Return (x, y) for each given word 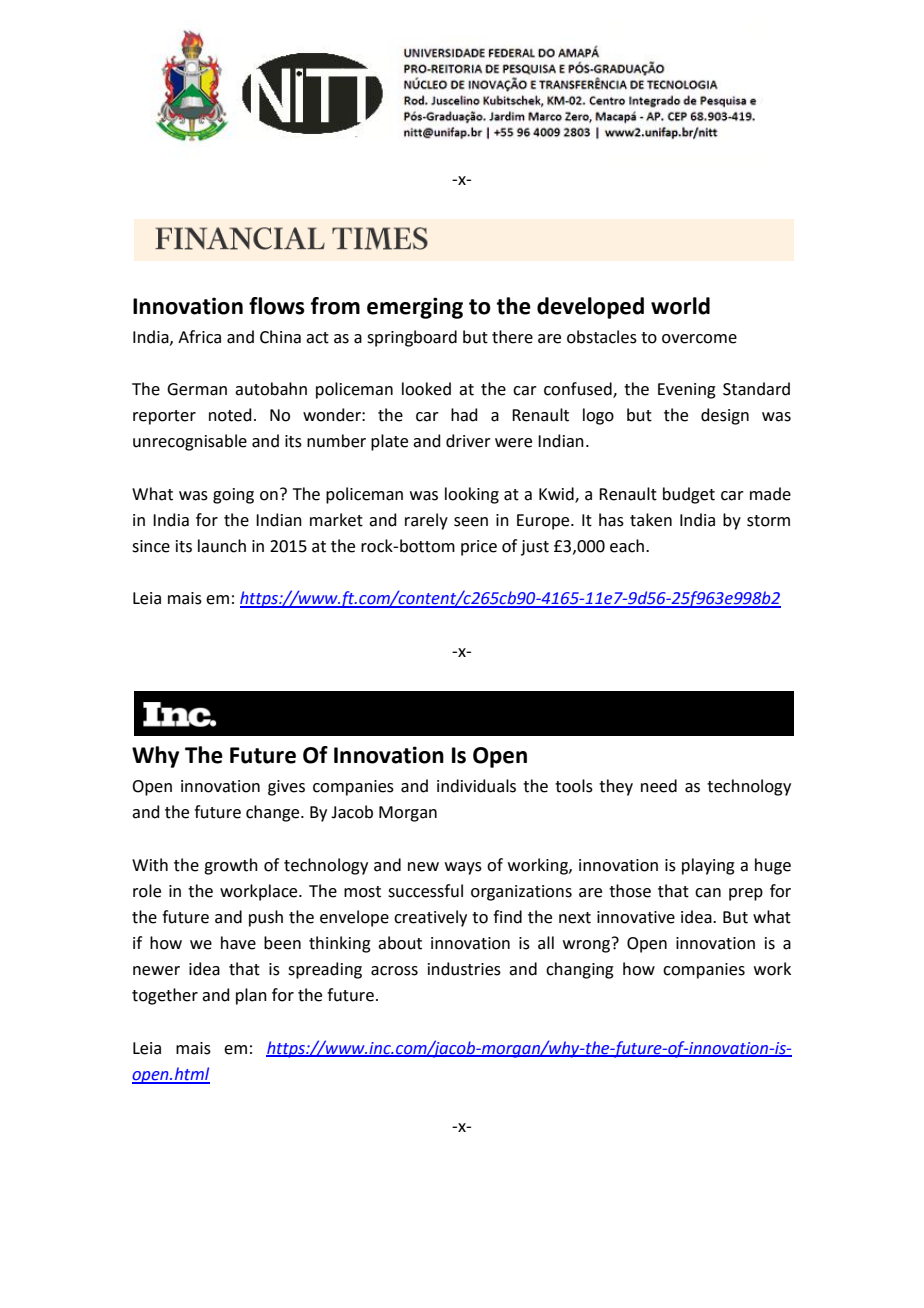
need (659, 786)
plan (251, 996)
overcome (699, 339)
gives (286, 788)
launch (222, 546)
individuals (476, 786)
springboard (412, 338)
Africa (199, 337)
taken (651, 520)
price (479, 548)
